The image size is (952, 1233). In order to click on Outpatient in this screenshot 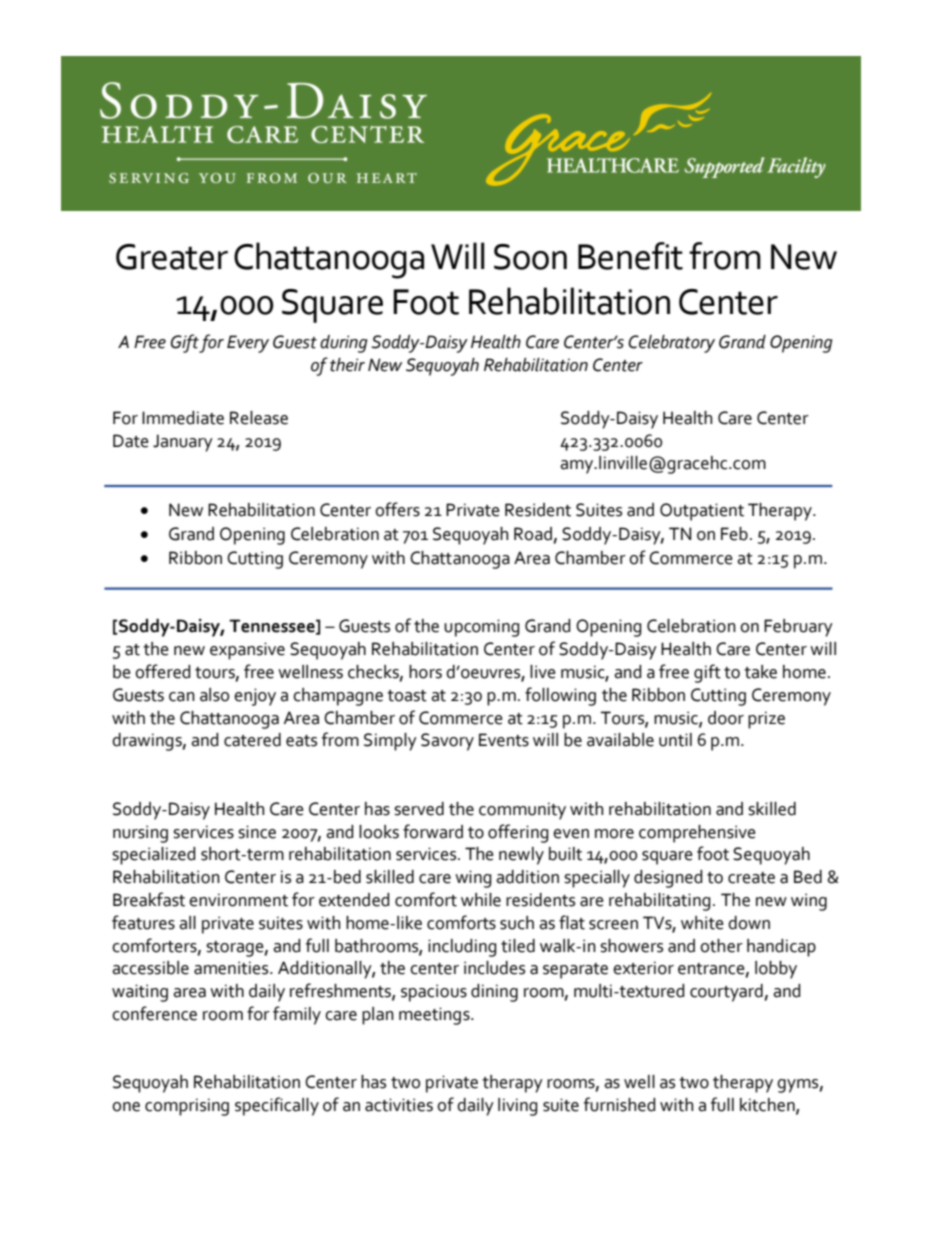, I will do `click(702, 512)`.
